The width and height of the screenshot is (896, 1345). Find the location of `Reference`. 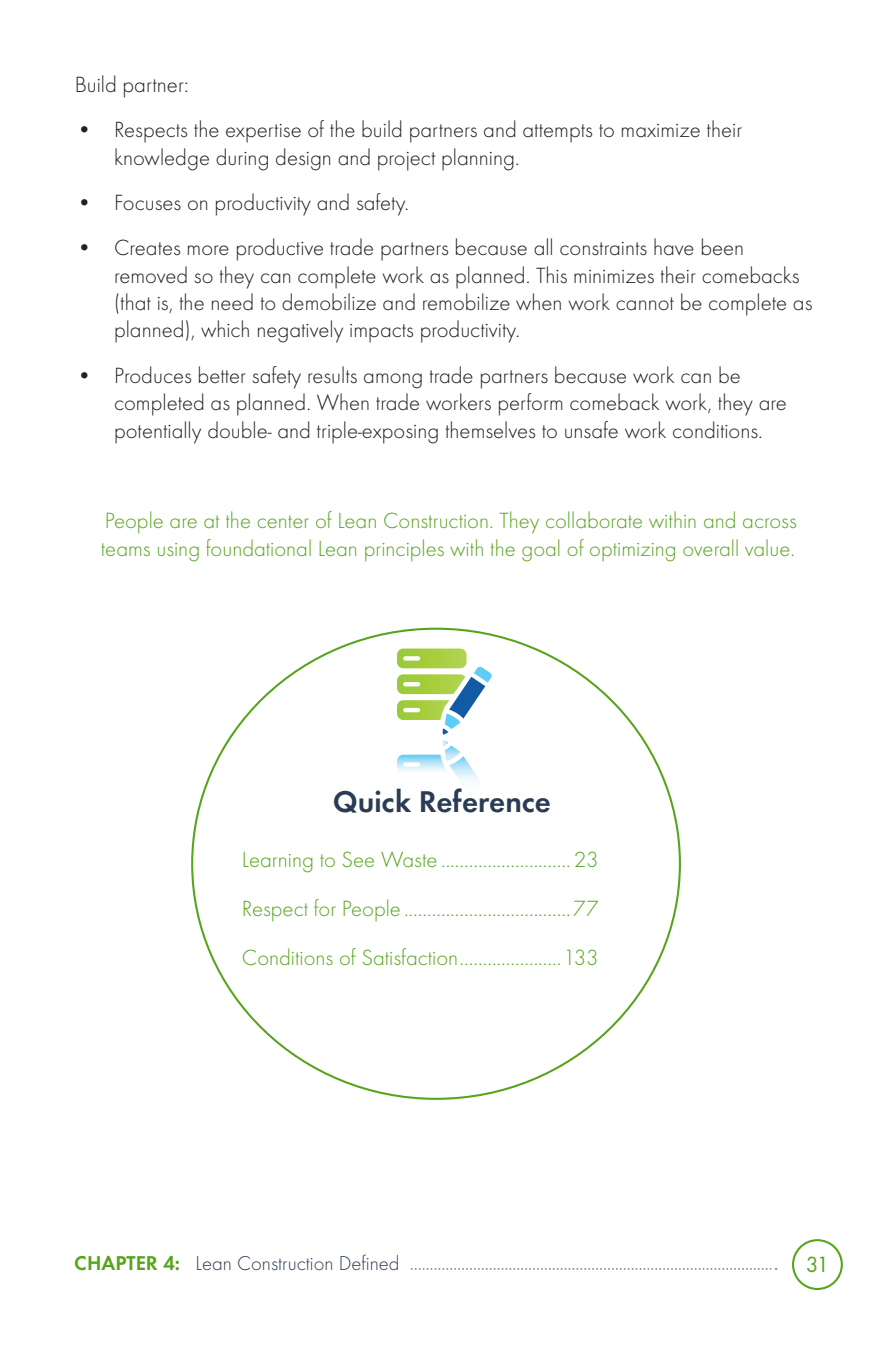

Reference is located at coordinates (485, 800).
